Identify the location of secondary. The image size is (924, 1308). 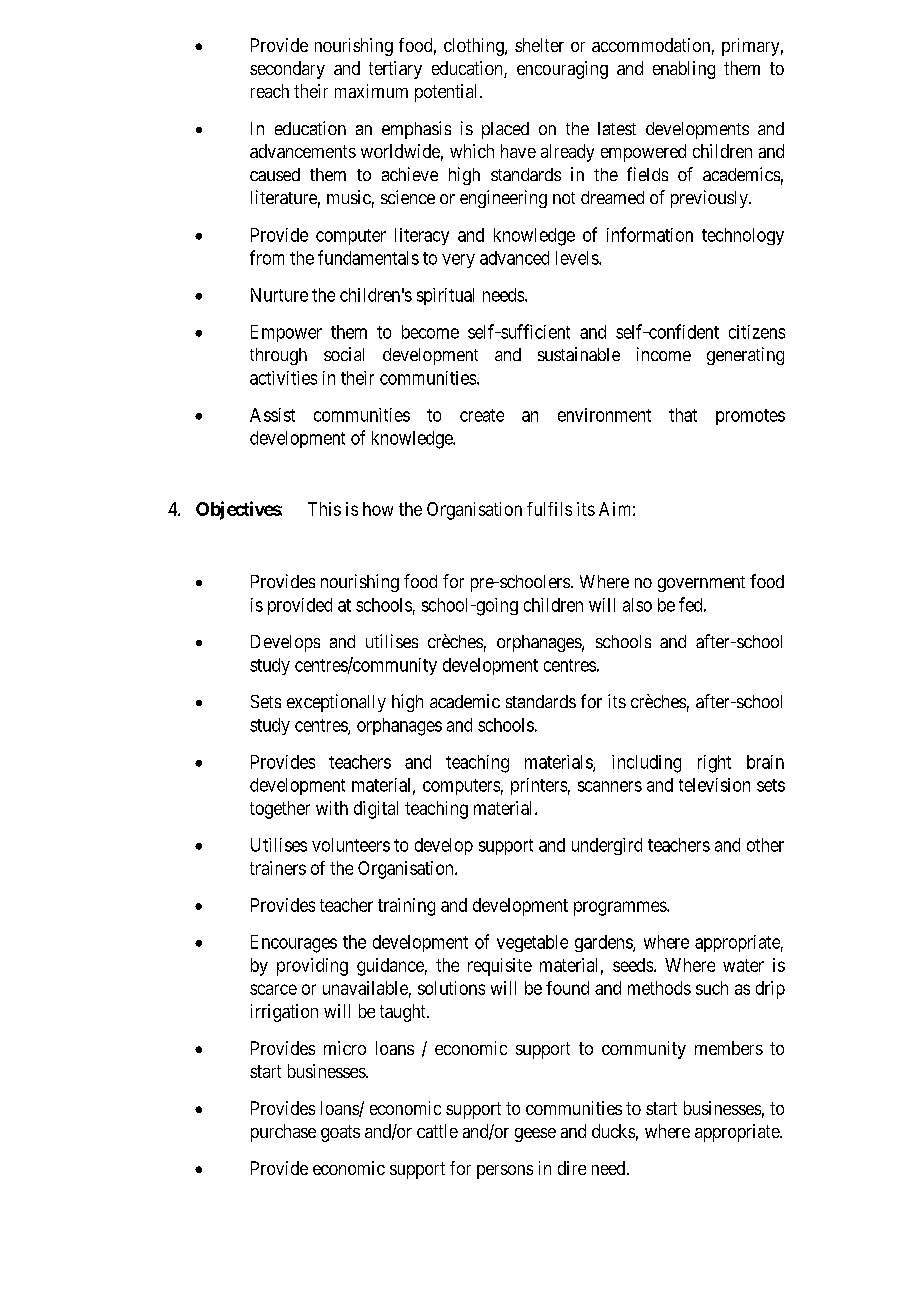
(287, 70).
